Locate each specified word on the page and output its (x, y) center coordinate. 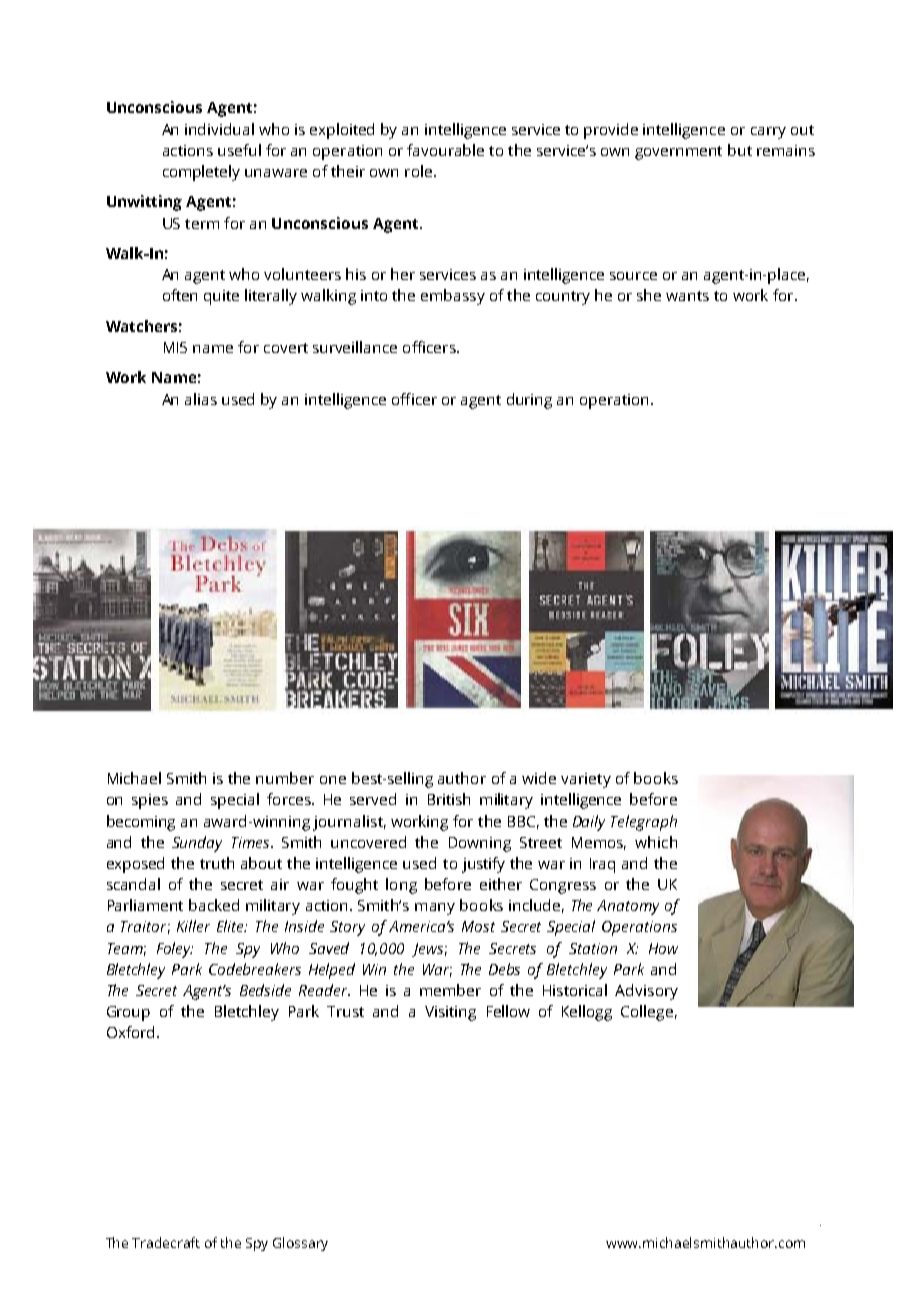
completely (201, 173)
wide (539, 778)
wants (687, 296)
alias (201, 399)
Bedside (265, 990)
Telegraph (644, 823)
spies (150, 801)
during (529, 401)
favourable (445, 150)
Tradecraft (166, 1242)
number (285, 778)
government (678, 153)
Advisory (646, 992)
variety (586, 780)
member (450, 990)
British (449, 799)
